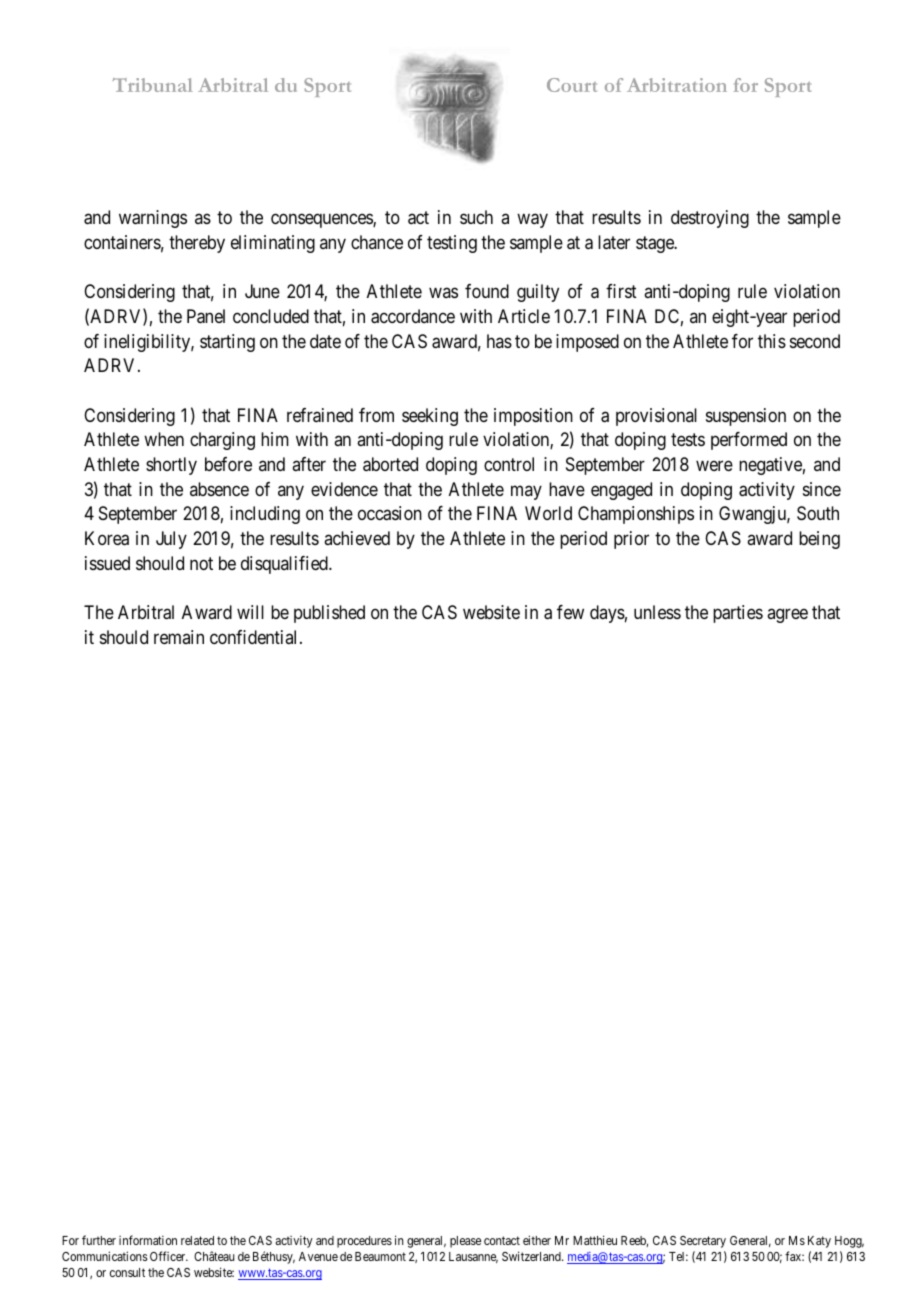  Describe the element at coordinates (714, 466) in the screenshot. I see `were` at that location.
